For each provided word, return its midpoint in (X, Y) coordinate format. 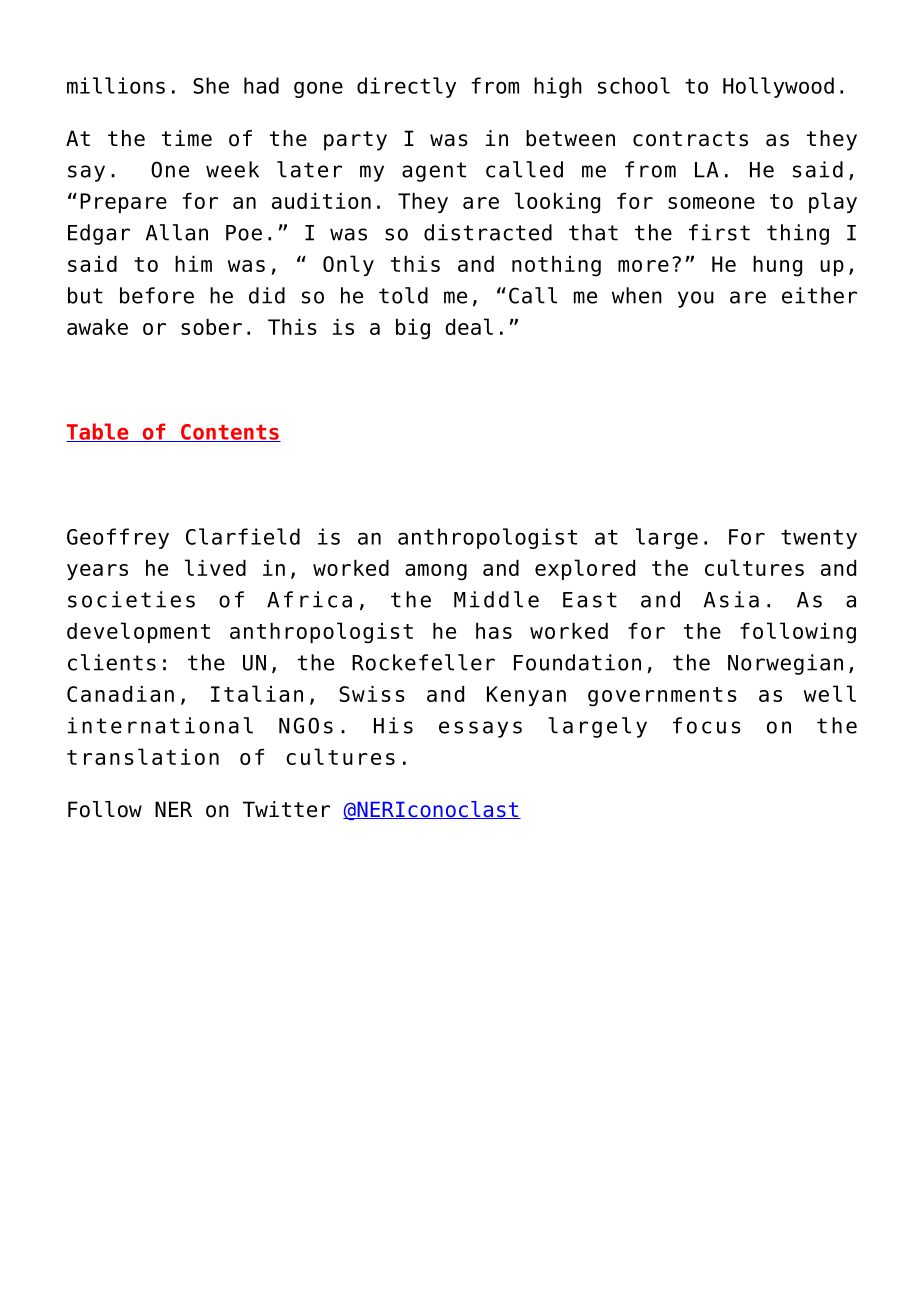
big (413, 329)
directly (406, 87)
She (211, 85)
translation (143, 756)
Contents (230, 433)
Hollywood (778, 87)
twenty (819, 539)
